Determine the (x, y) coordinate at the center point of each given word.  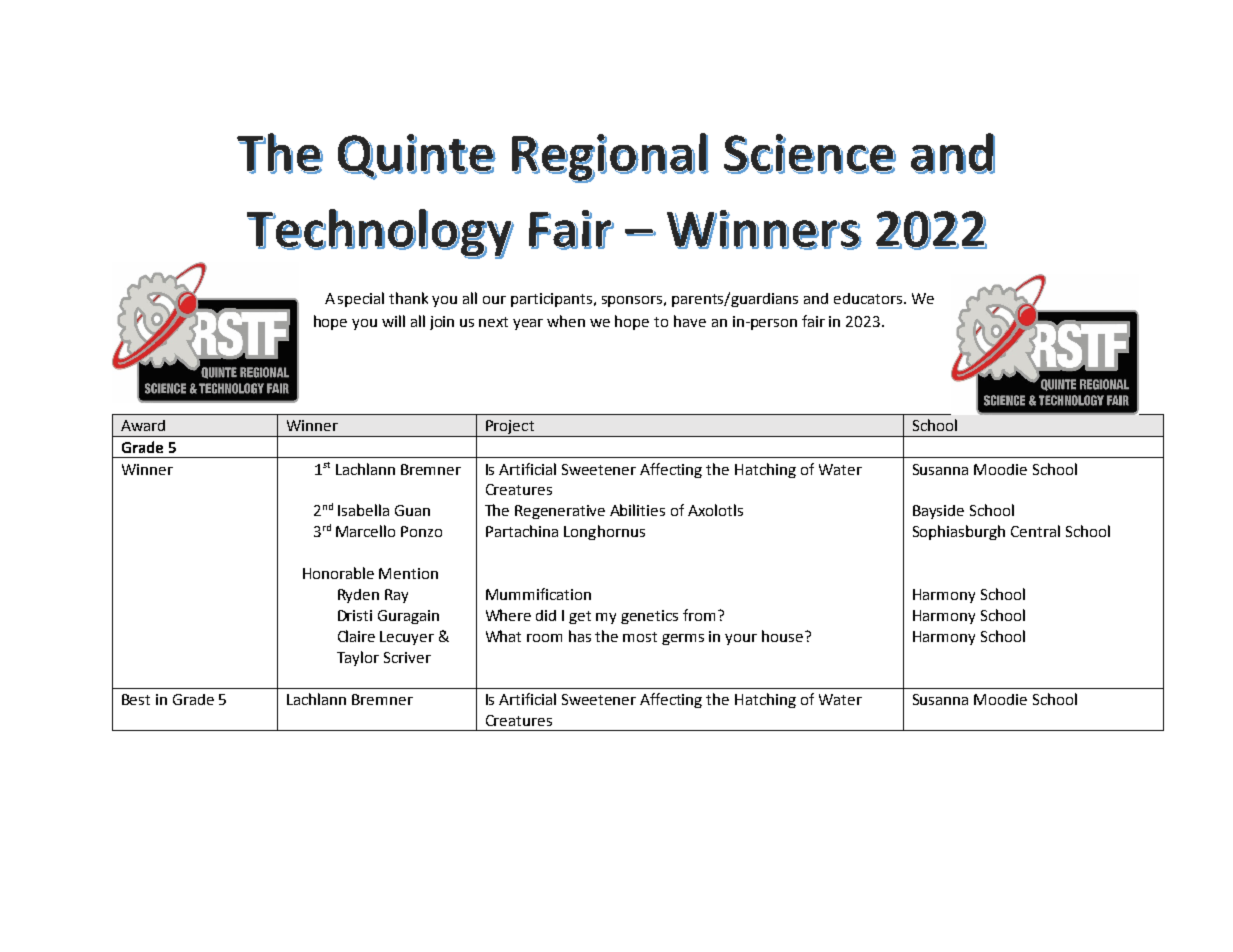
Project (510, 428)
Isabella (363, 510)
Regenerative (560, 512)
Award (143, 425)
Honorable (338, 573)
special (361, 299)
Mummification (538, 594)
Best (136, 699)
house (784, 636)
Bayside (938, 512)
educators (869, 298)
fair (813, 321)
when (566, 321)
